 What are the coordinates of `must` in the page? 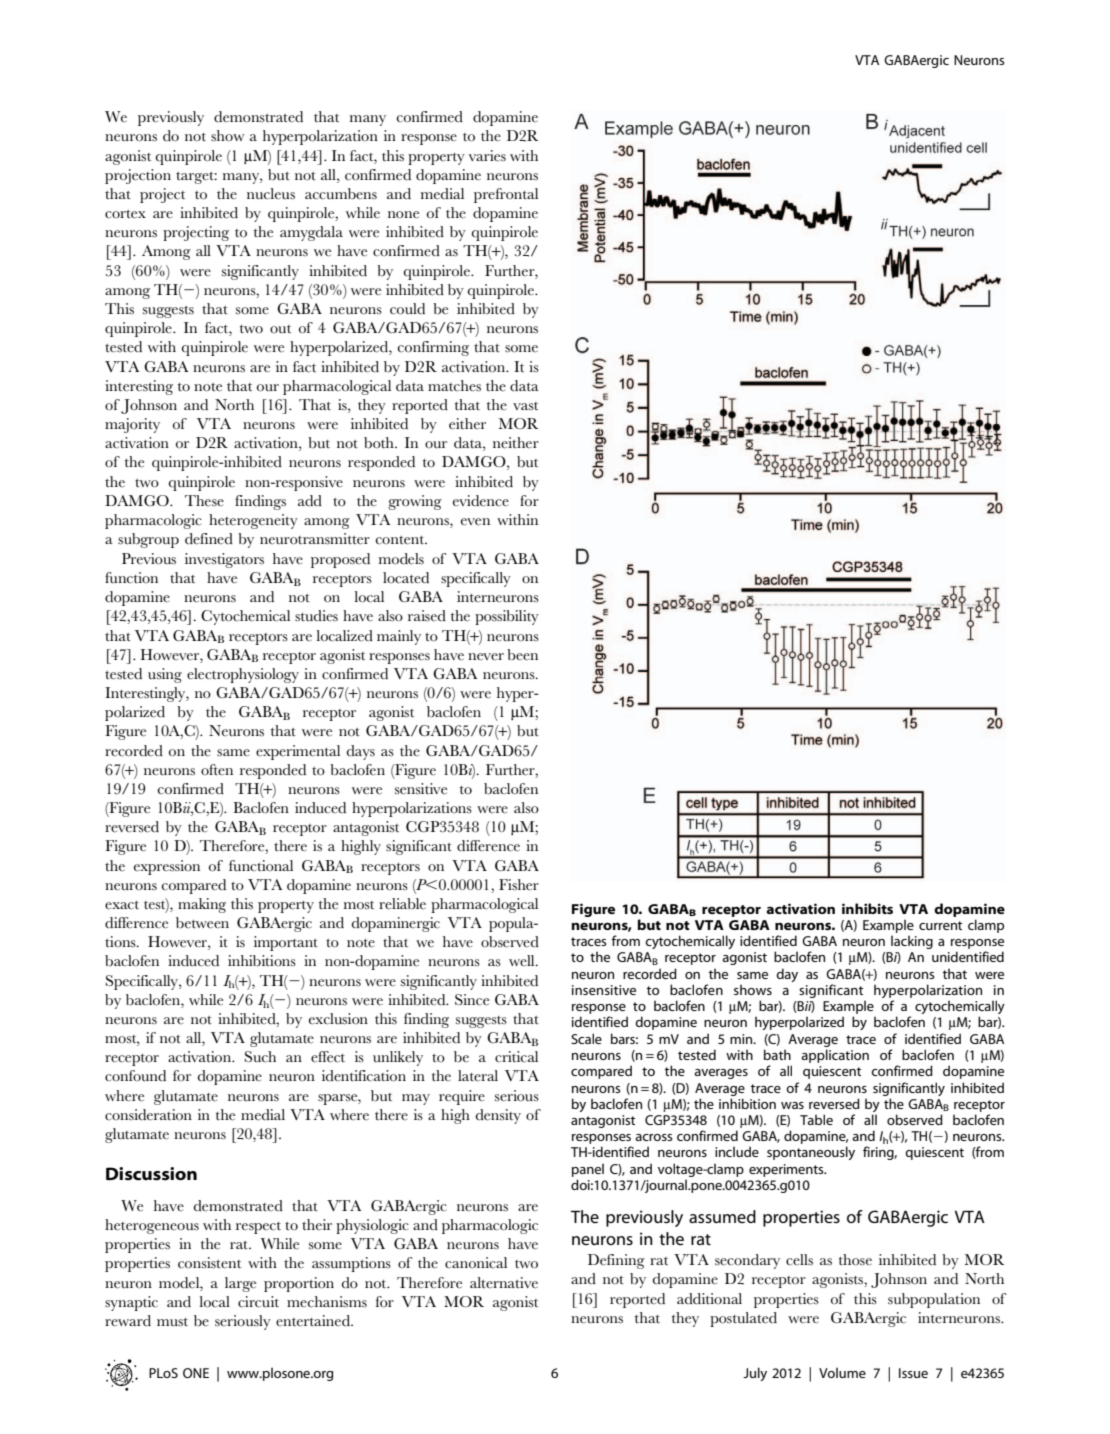 It's located at (172, 1322).
